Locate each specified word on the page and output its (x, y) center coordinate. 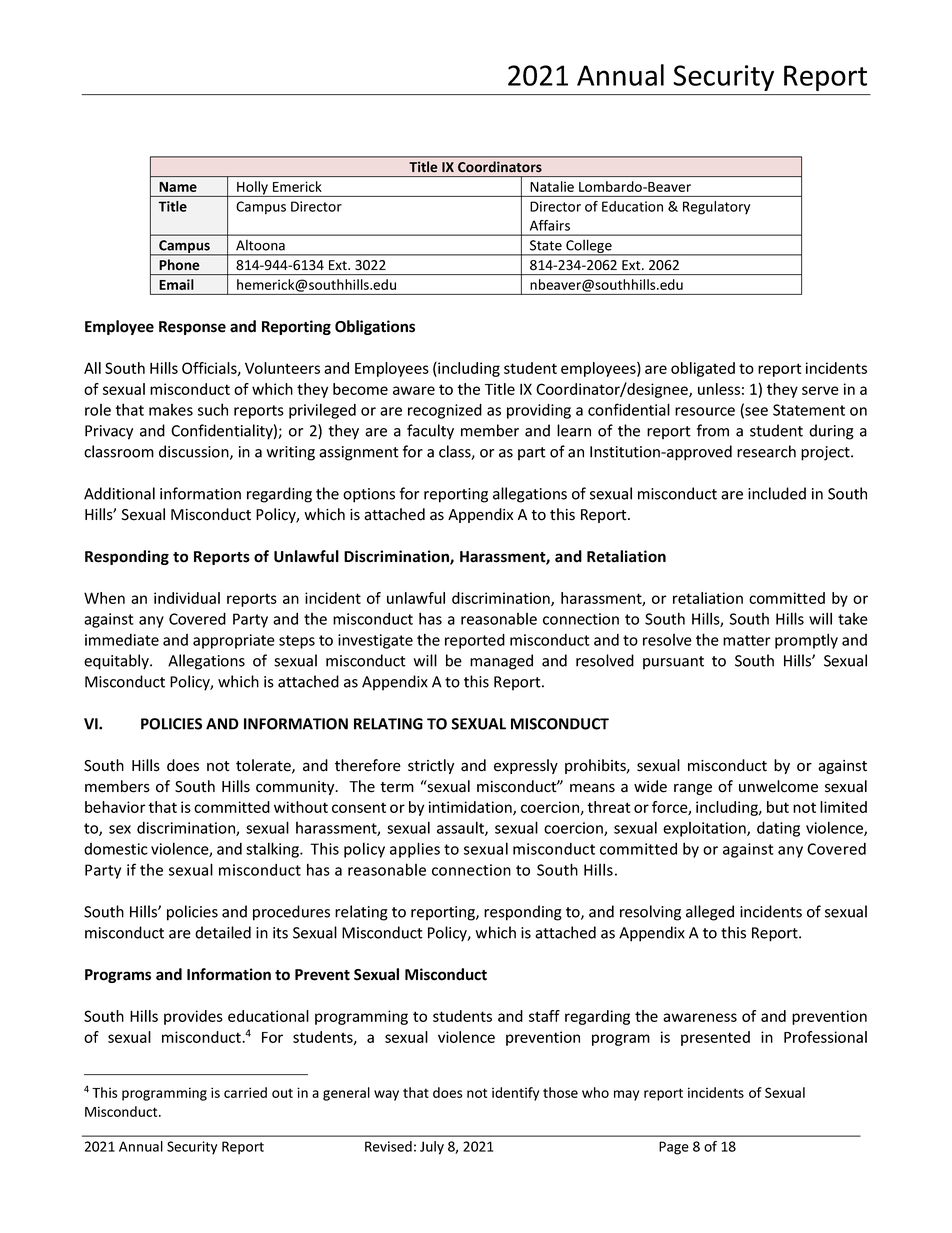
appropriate (234, 641)
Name (178, 187)
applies (415, 850)
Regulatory (716, 208)
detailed (223, 932)
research (766, 451)
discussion (195, 452)
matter (747, 640)
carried (245, 1092)
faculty (430, 432)
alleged (710, 913)
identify (515, 1094)
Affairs (550, 225)
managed (501, 662)
